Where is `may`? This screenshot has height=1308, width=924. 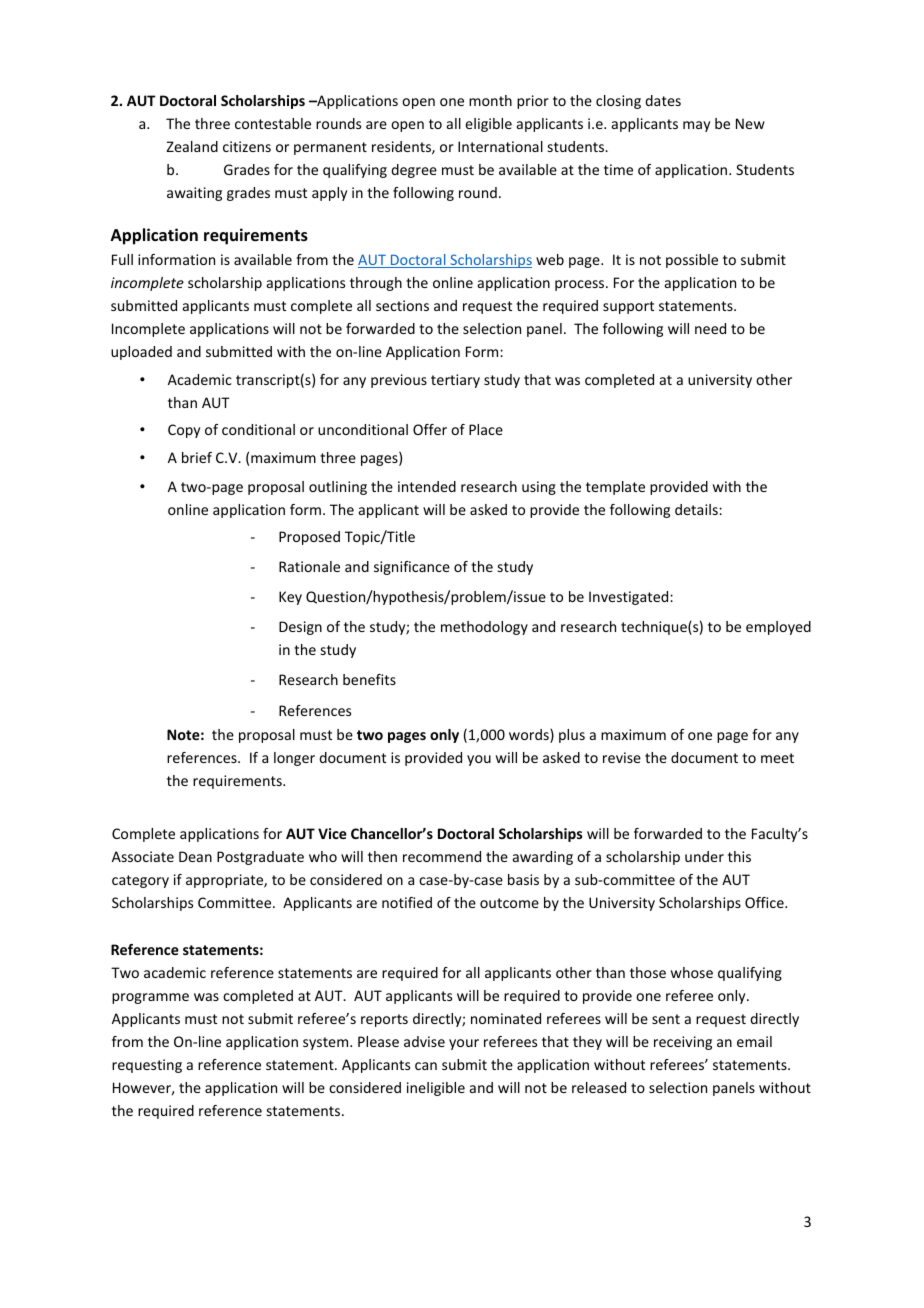 may is located at coordinates (696, 126).
